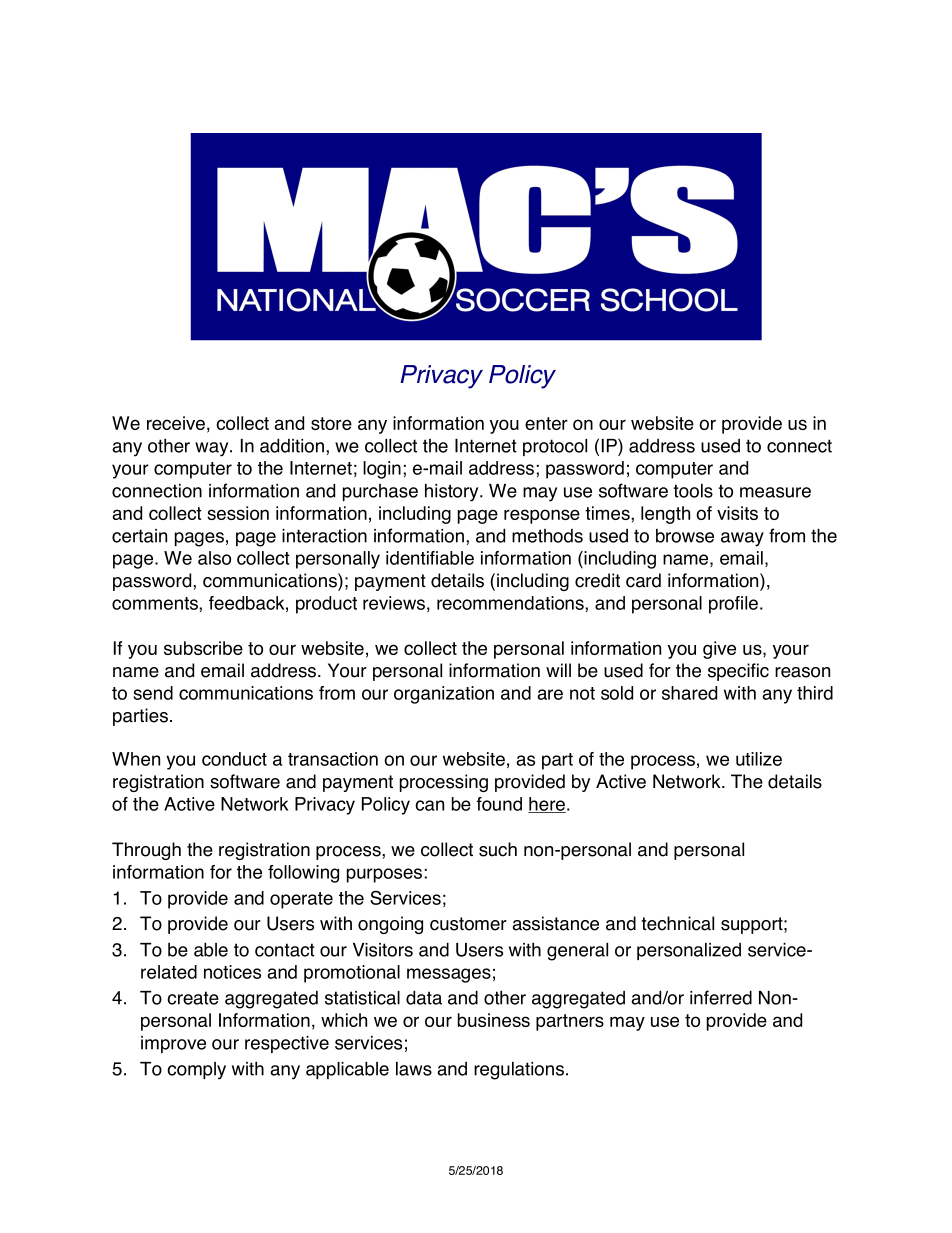 This page has height=1233, width=952. I want to click on protocol, so click(555, 447).
